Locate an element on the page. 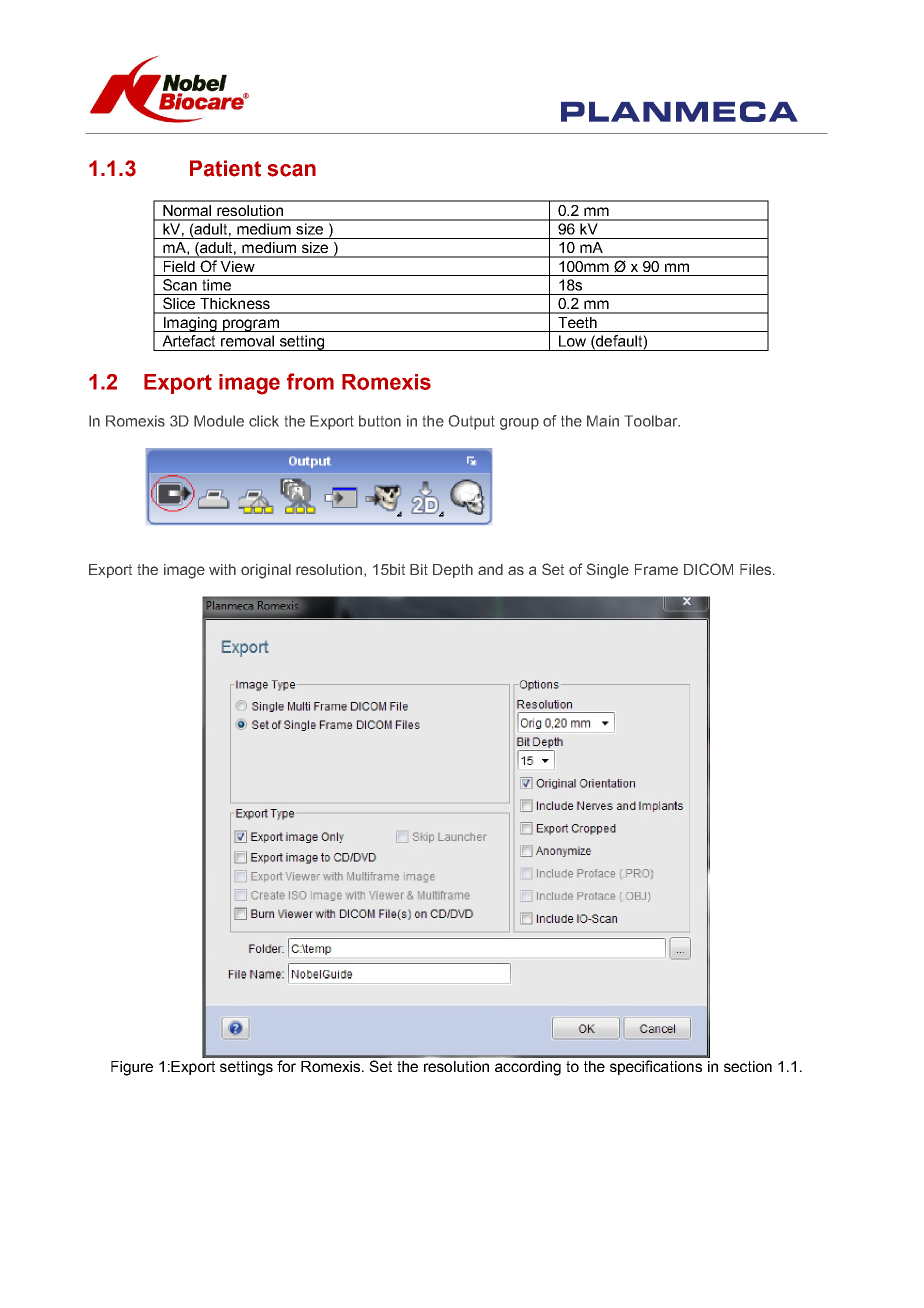  Single is located at coordinates (608, 571).
